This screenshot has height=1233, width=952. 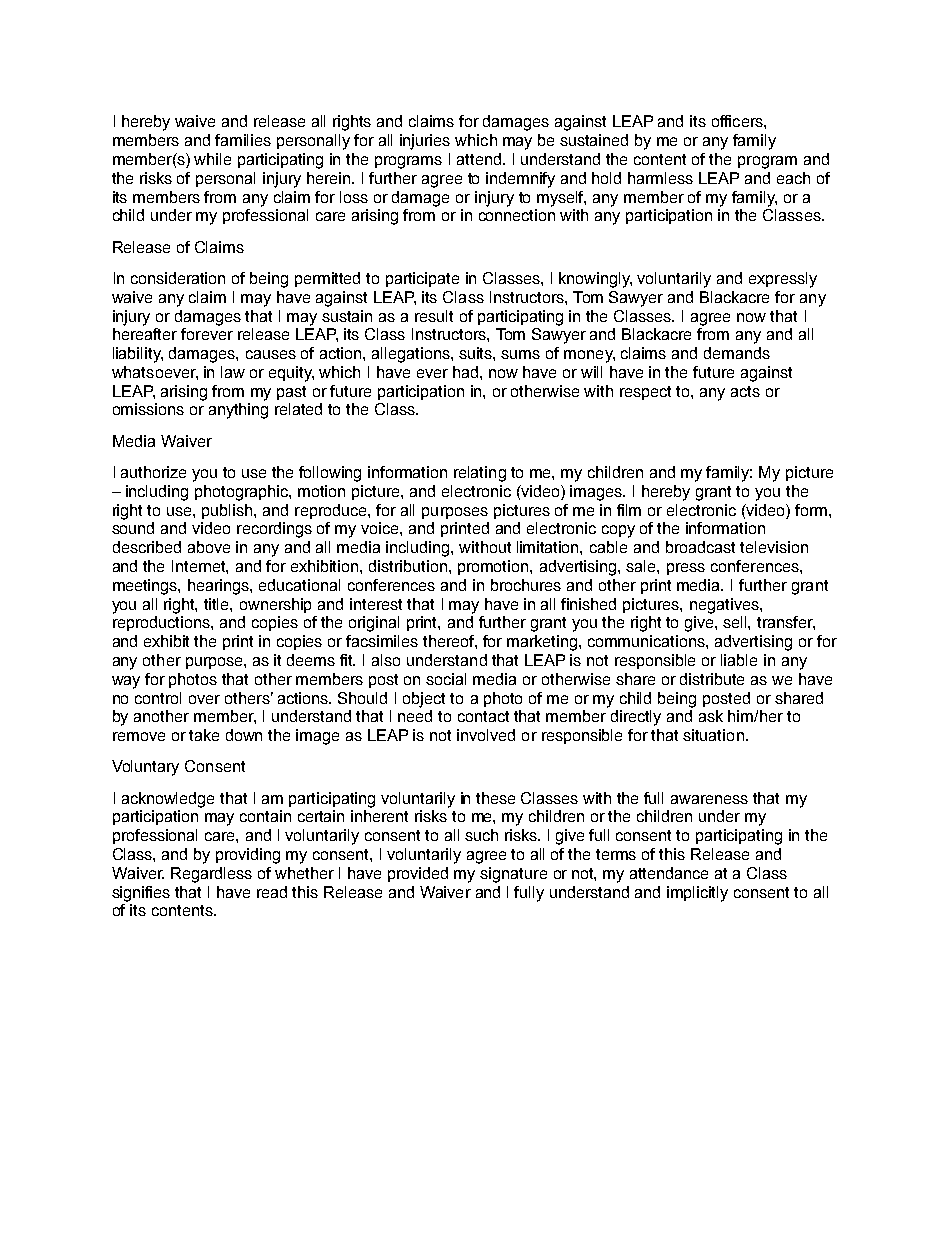 What do you see at coordinates (212, 159) in the screenshot?
I see `while` at bounding box center [212, 159].
